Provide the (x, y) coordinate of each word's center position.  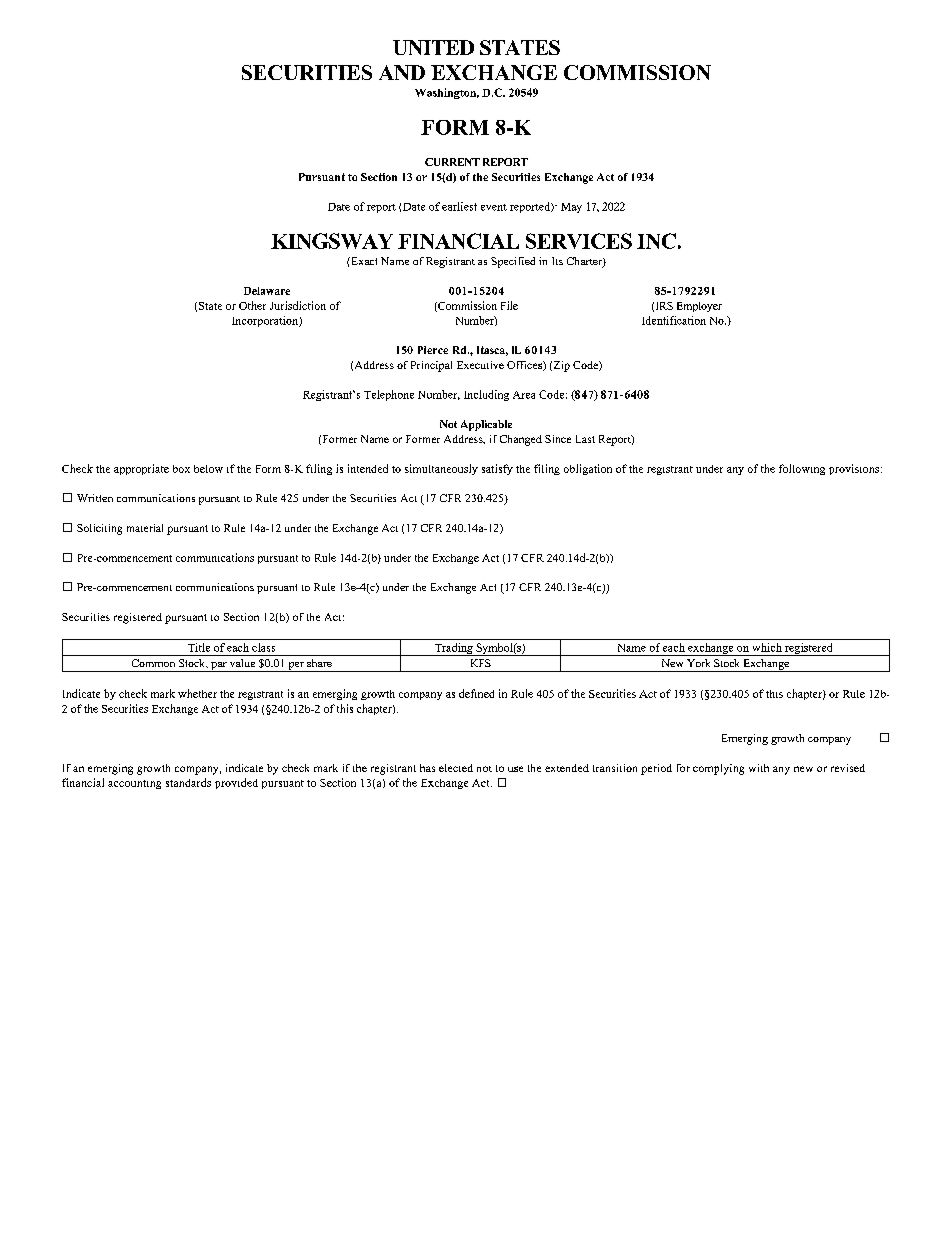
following (802, 469)
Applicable (486, 425)
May (571, 208)
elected (456, 768)
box (181, 469)
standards (188, 782)
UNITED (433, 47)
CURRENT (452, 162)
